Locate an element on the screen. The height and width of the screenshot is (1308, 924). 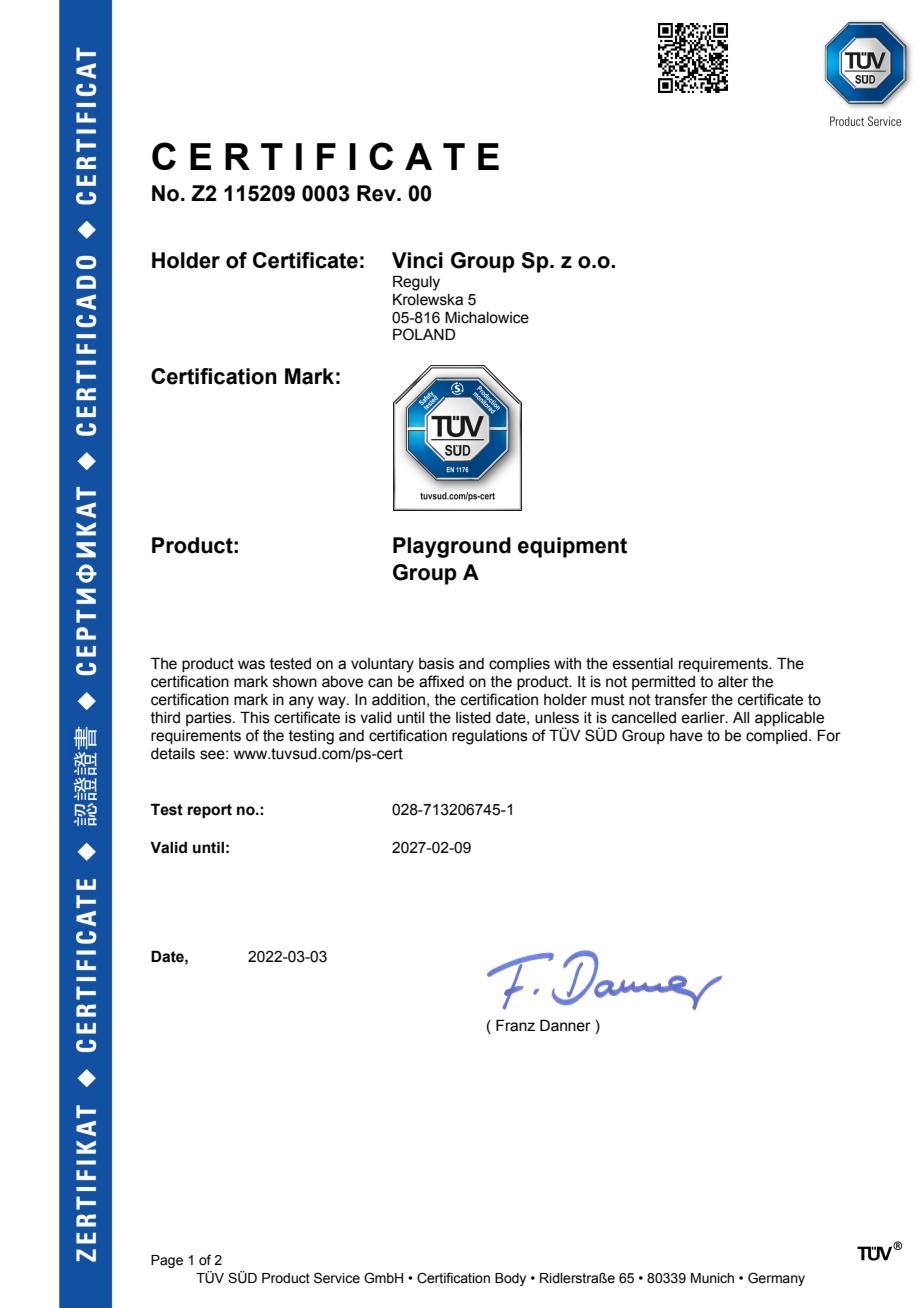
Rev is located at coordinates (377, 193).
